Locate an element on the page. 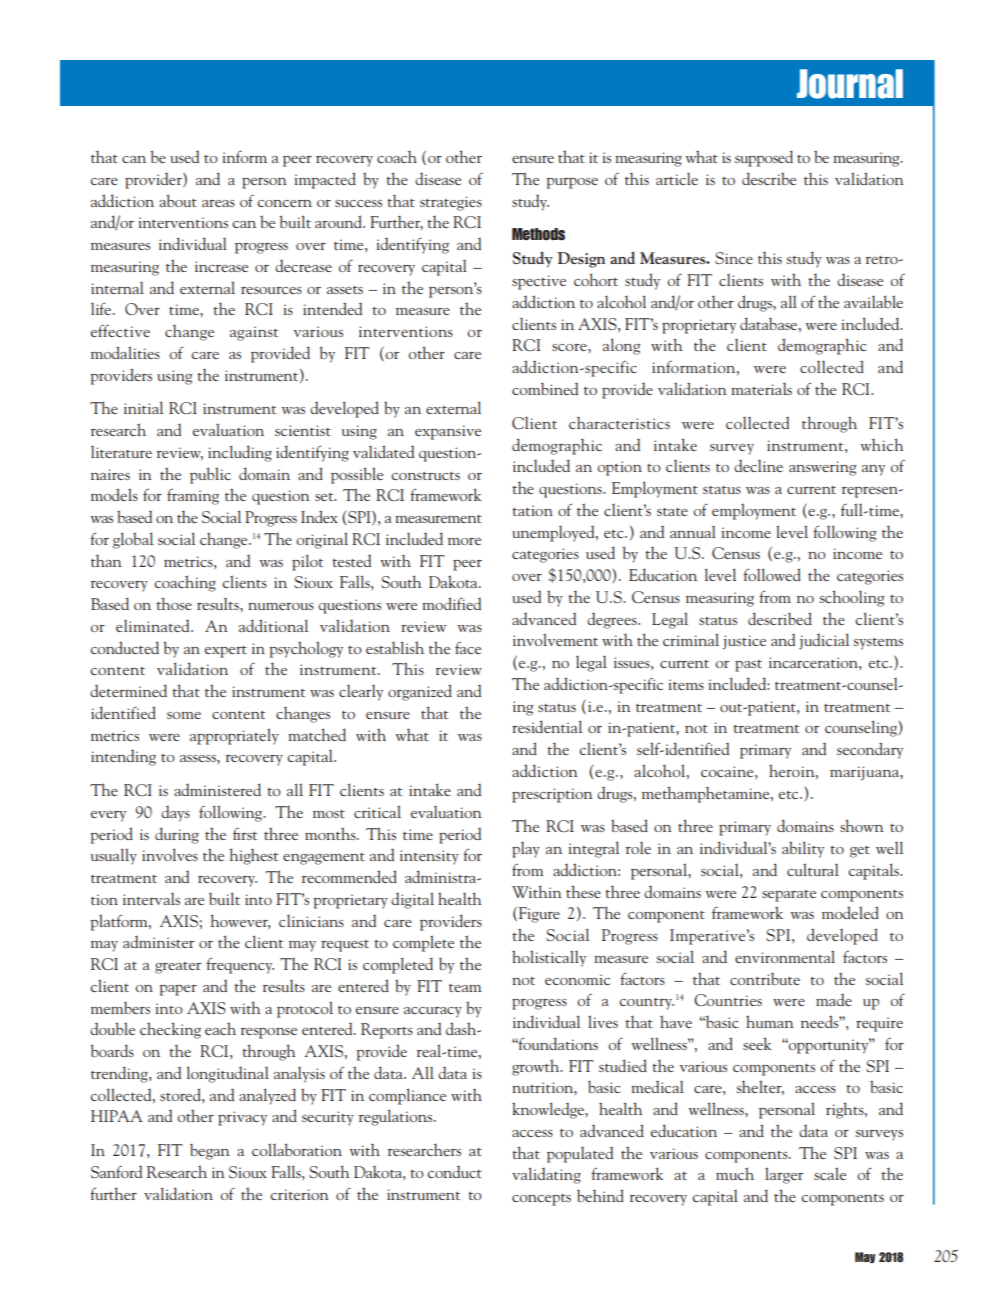  public is located at coordinates (210, 475).
